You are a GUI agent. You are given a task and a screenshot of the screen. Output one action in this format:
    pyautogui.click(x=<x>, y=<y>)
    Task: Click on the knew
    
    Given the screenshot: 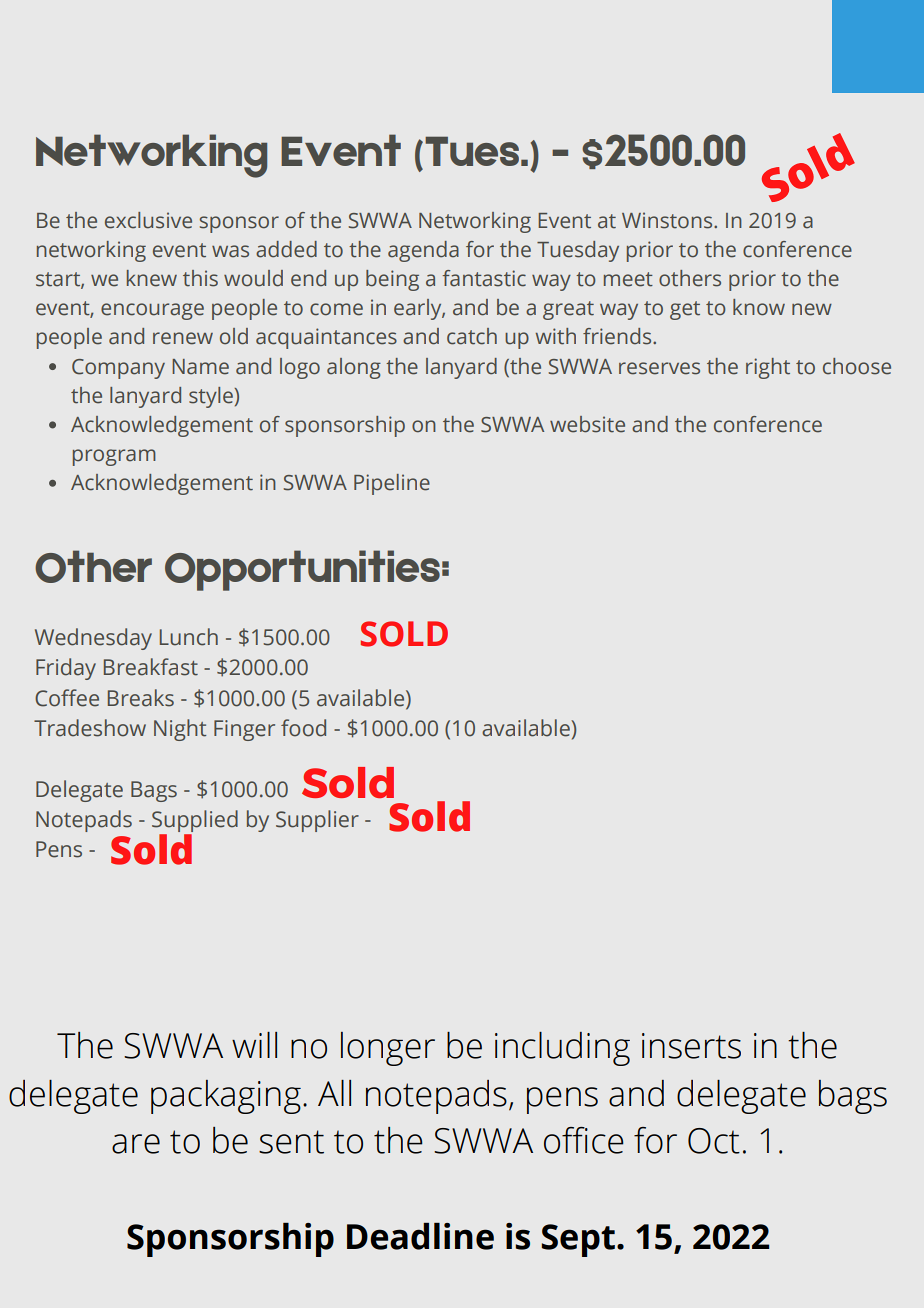 What is the action you would take?
    pyautogui.click(x=152, y=278)
